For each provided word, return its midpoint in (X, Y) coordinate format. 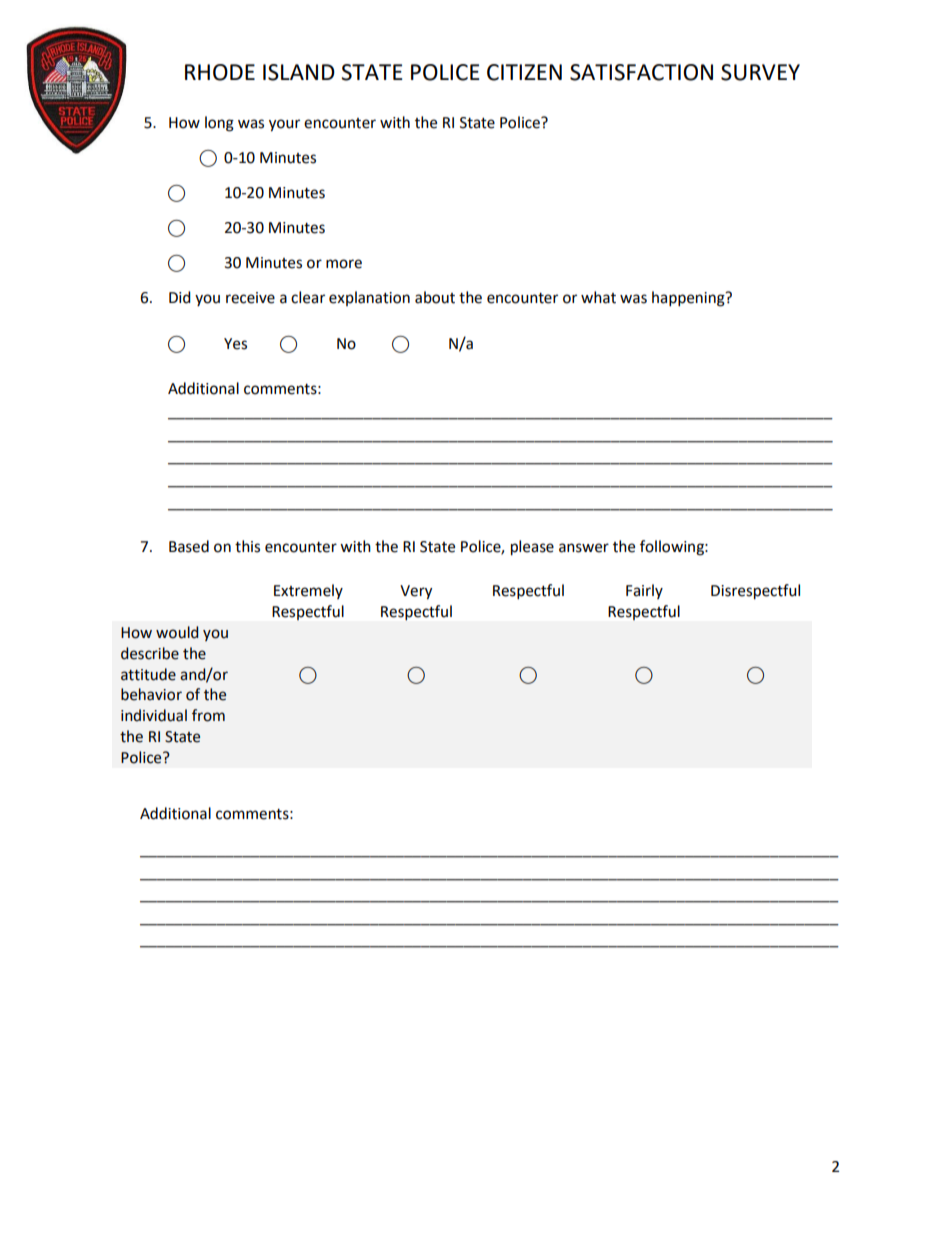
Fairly (644, 591)
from (208, 715)
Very (416, 592)
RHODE (220, 72)
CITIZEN (524, 72)
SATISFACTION (641, 72)
